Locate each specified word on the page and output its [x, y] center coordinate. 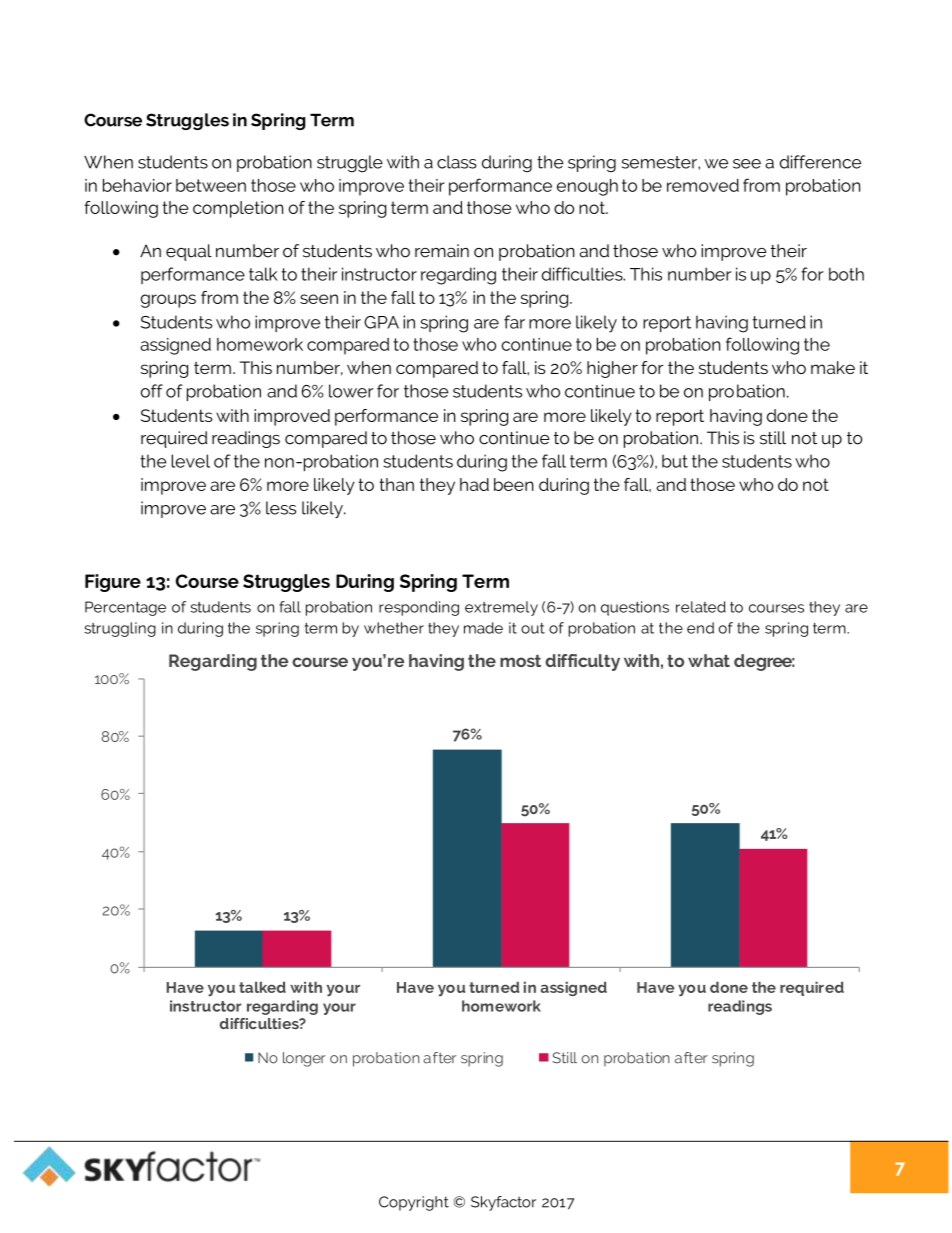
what [709, 660]
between [211, 185]
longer [304, 1059]
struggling [120, 629]
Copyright [414, 1203]
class [457, 162]
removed [703, 185]
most [520, 661]
